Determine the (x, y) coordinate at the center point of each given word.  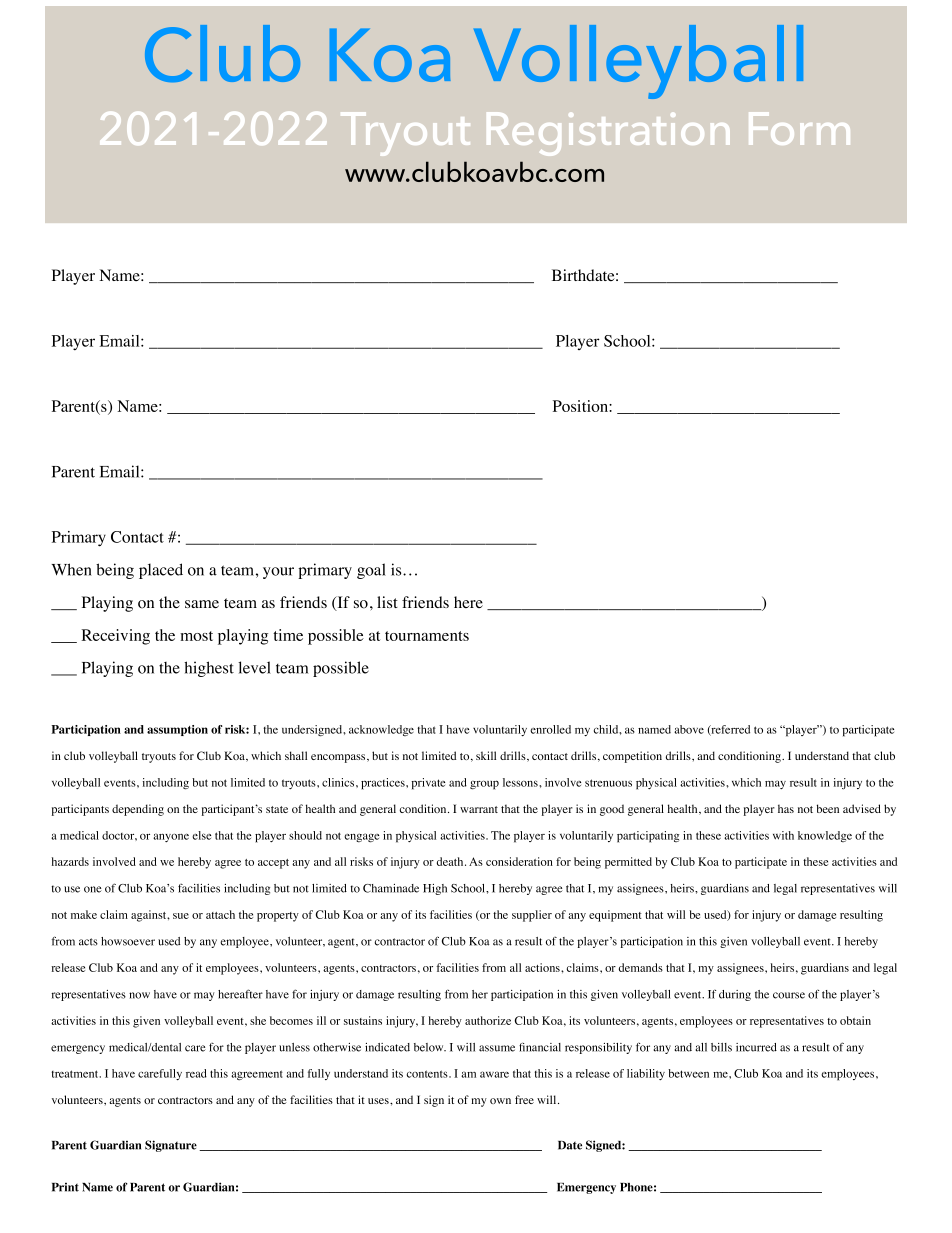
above (689, 729)
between (688, 1073)
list (387, 602)
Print (65, 1187)
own (500, 1101)
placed (161, 571)
